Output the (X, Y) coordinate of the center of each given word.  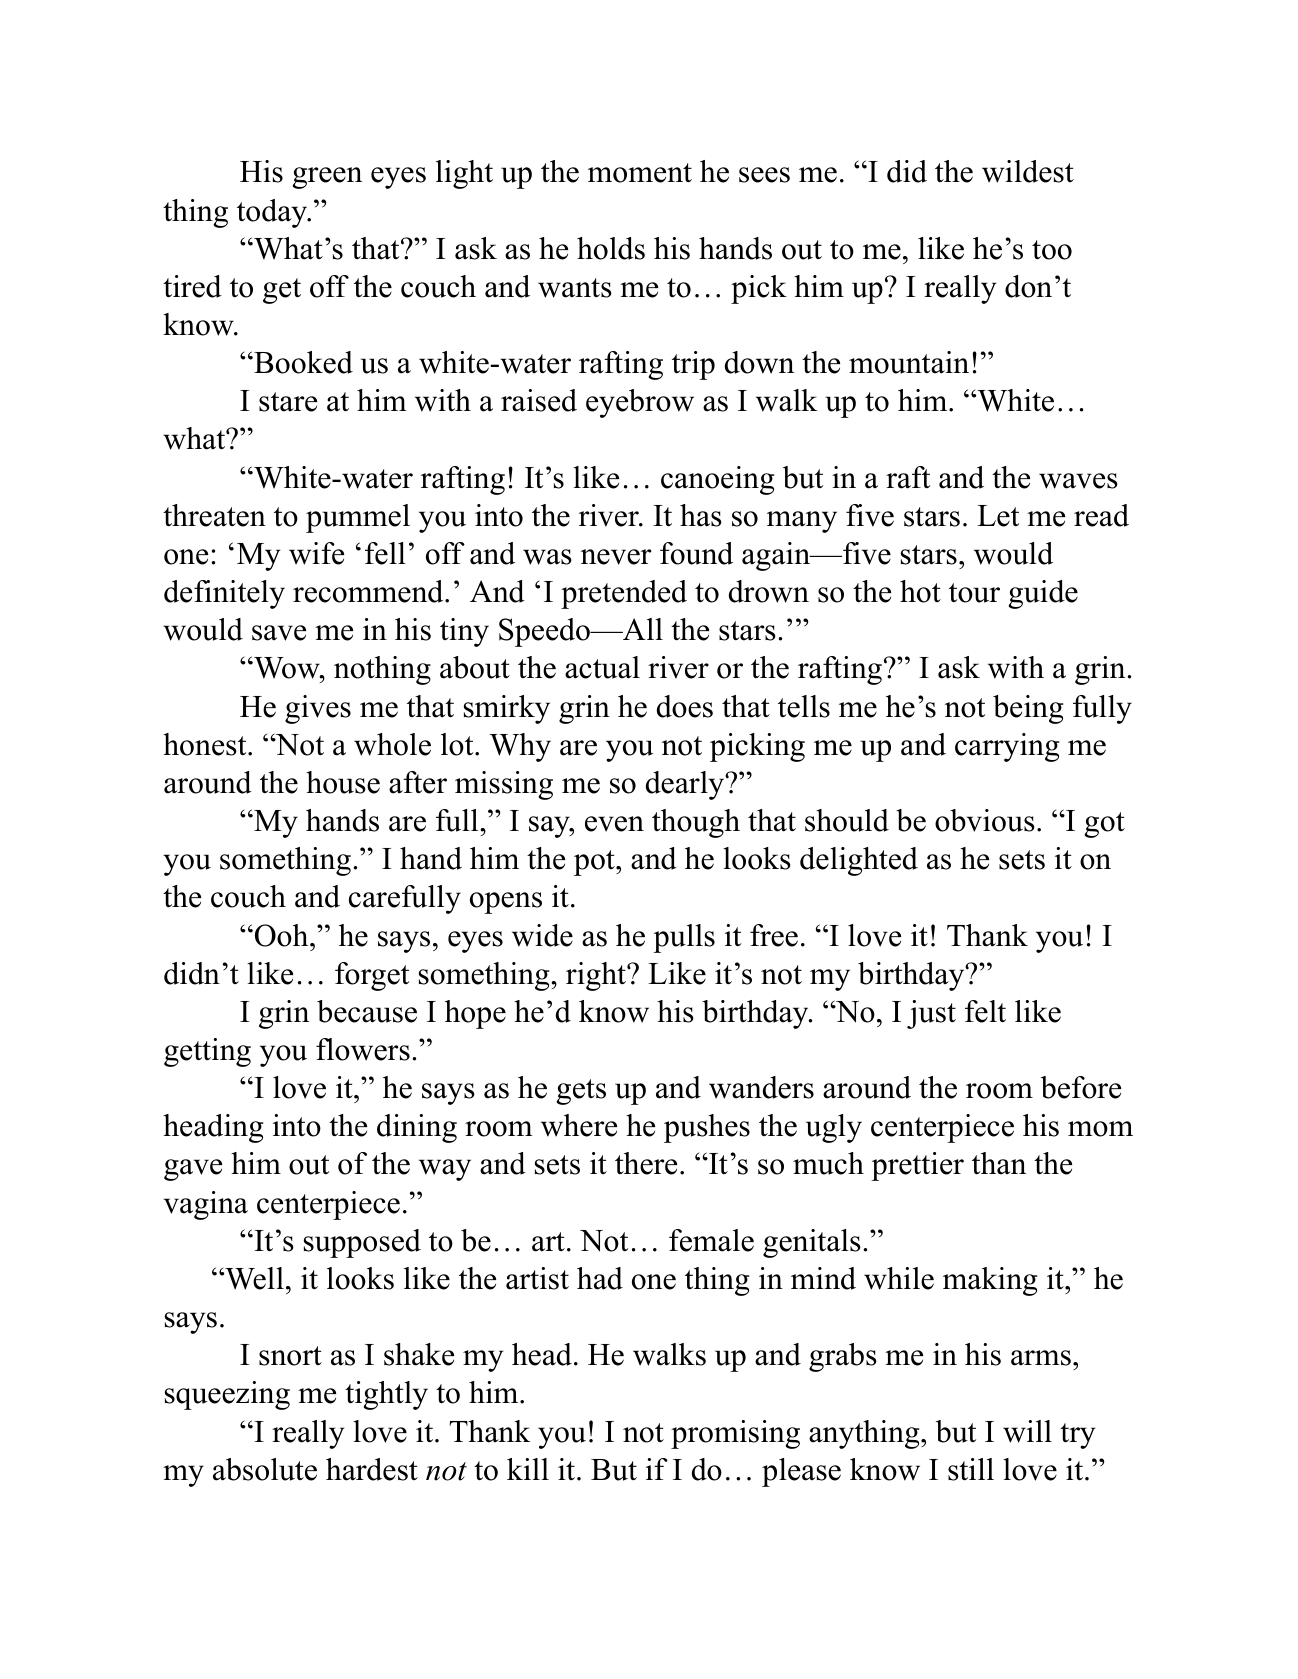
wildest (1028, 171)
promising (735, 1434)
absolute (265, 1469)
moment (640, 173)
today (273, 213)
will (1027, 1431)
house (343, 782)
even (614, 824)
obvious (985, 820)
